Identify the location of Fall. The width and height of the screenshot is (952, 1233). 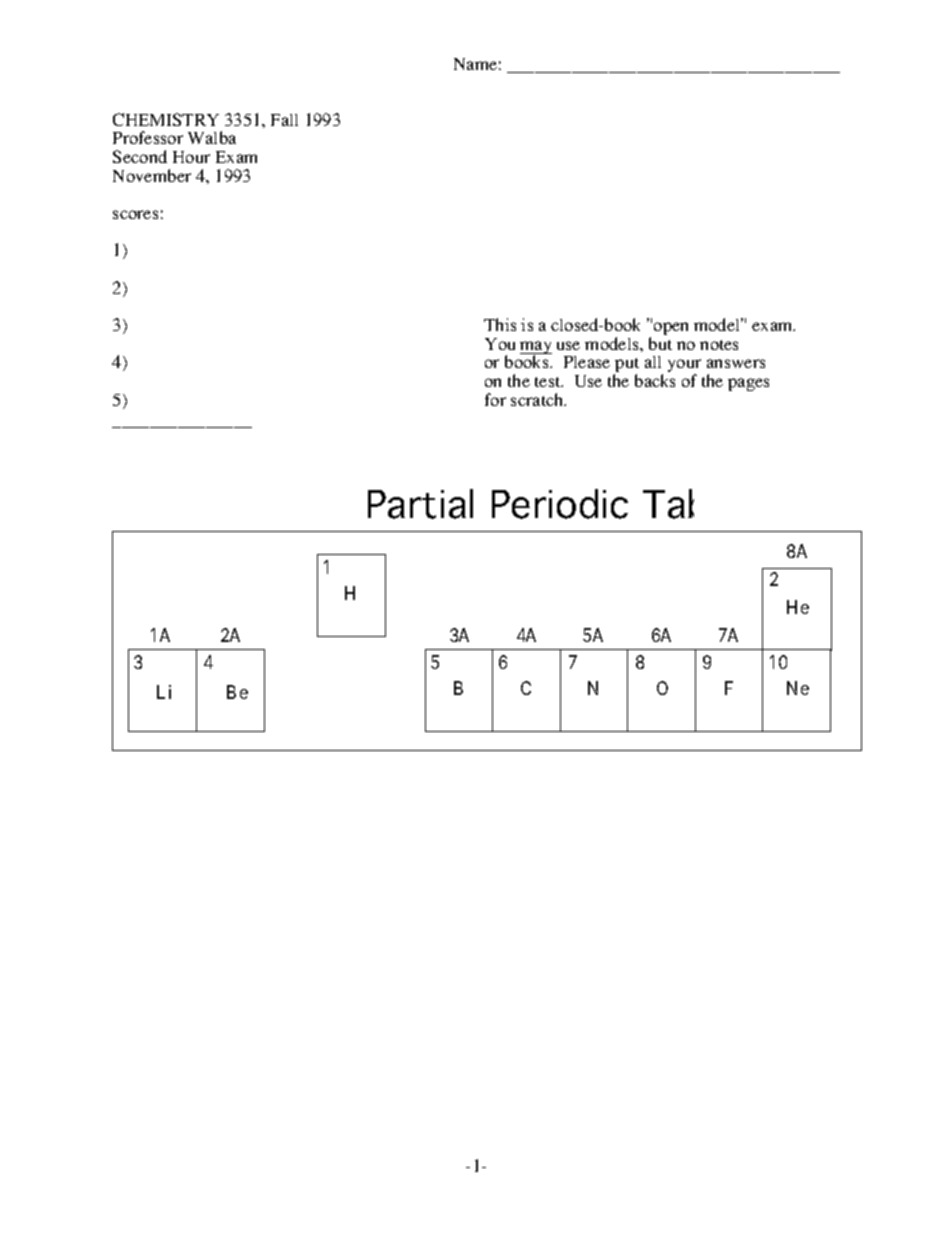
(284, 120).
